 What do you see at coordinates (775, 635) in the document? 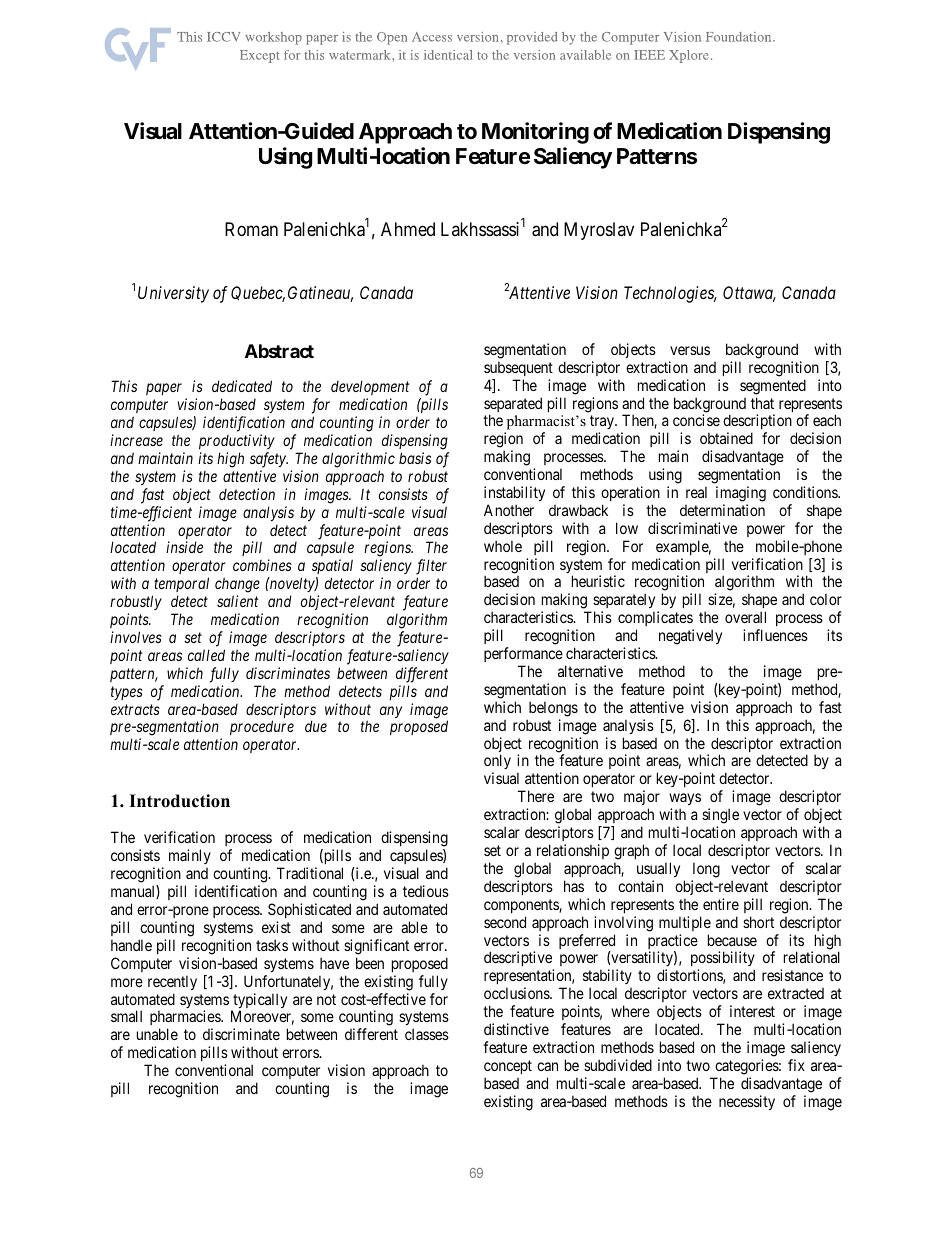
I see `influences` at bounding box center [775, 635].
